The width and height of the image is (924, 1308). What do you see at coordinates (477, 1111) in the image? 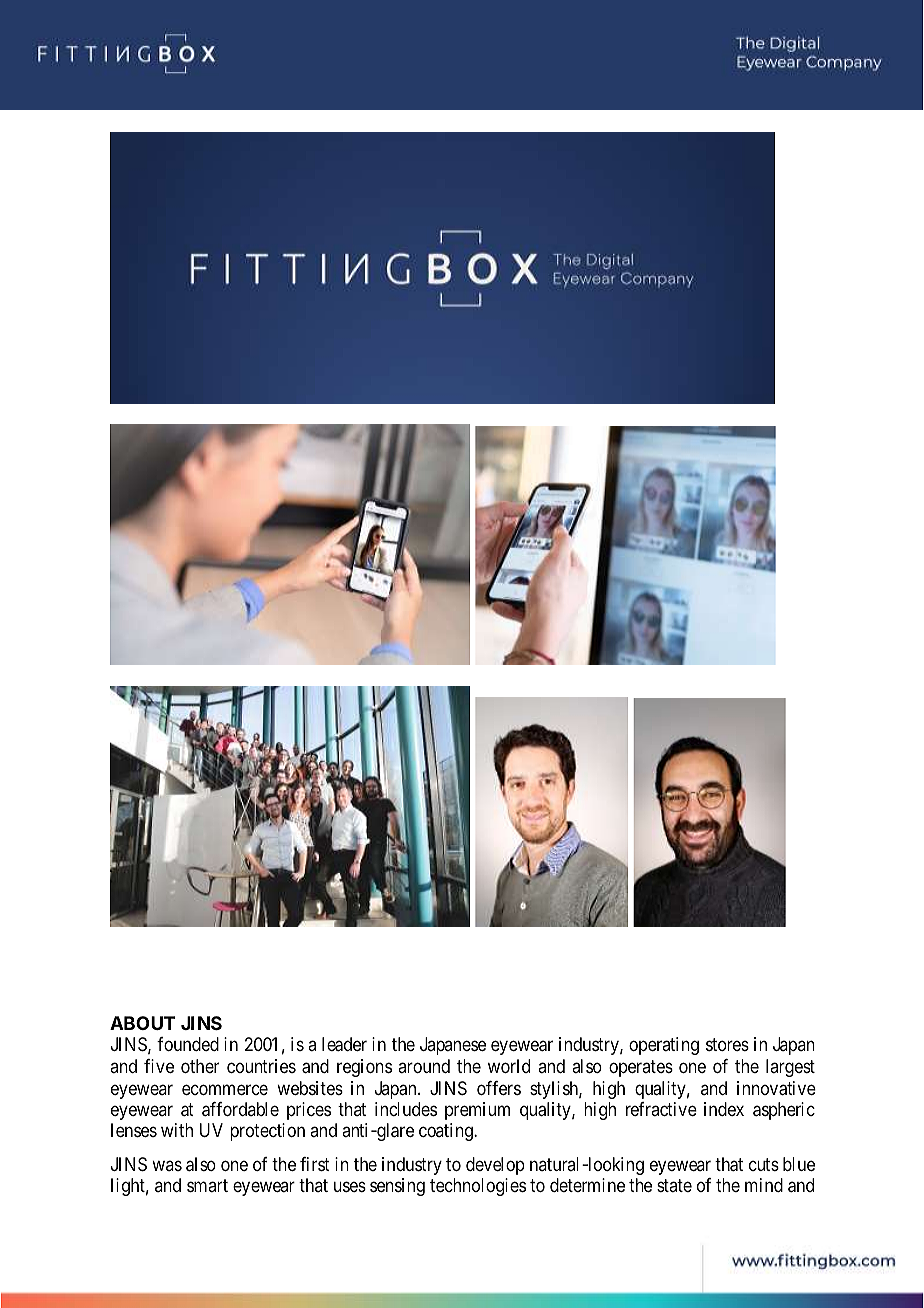
I see `premium` at bounding box center [477, 1111].
